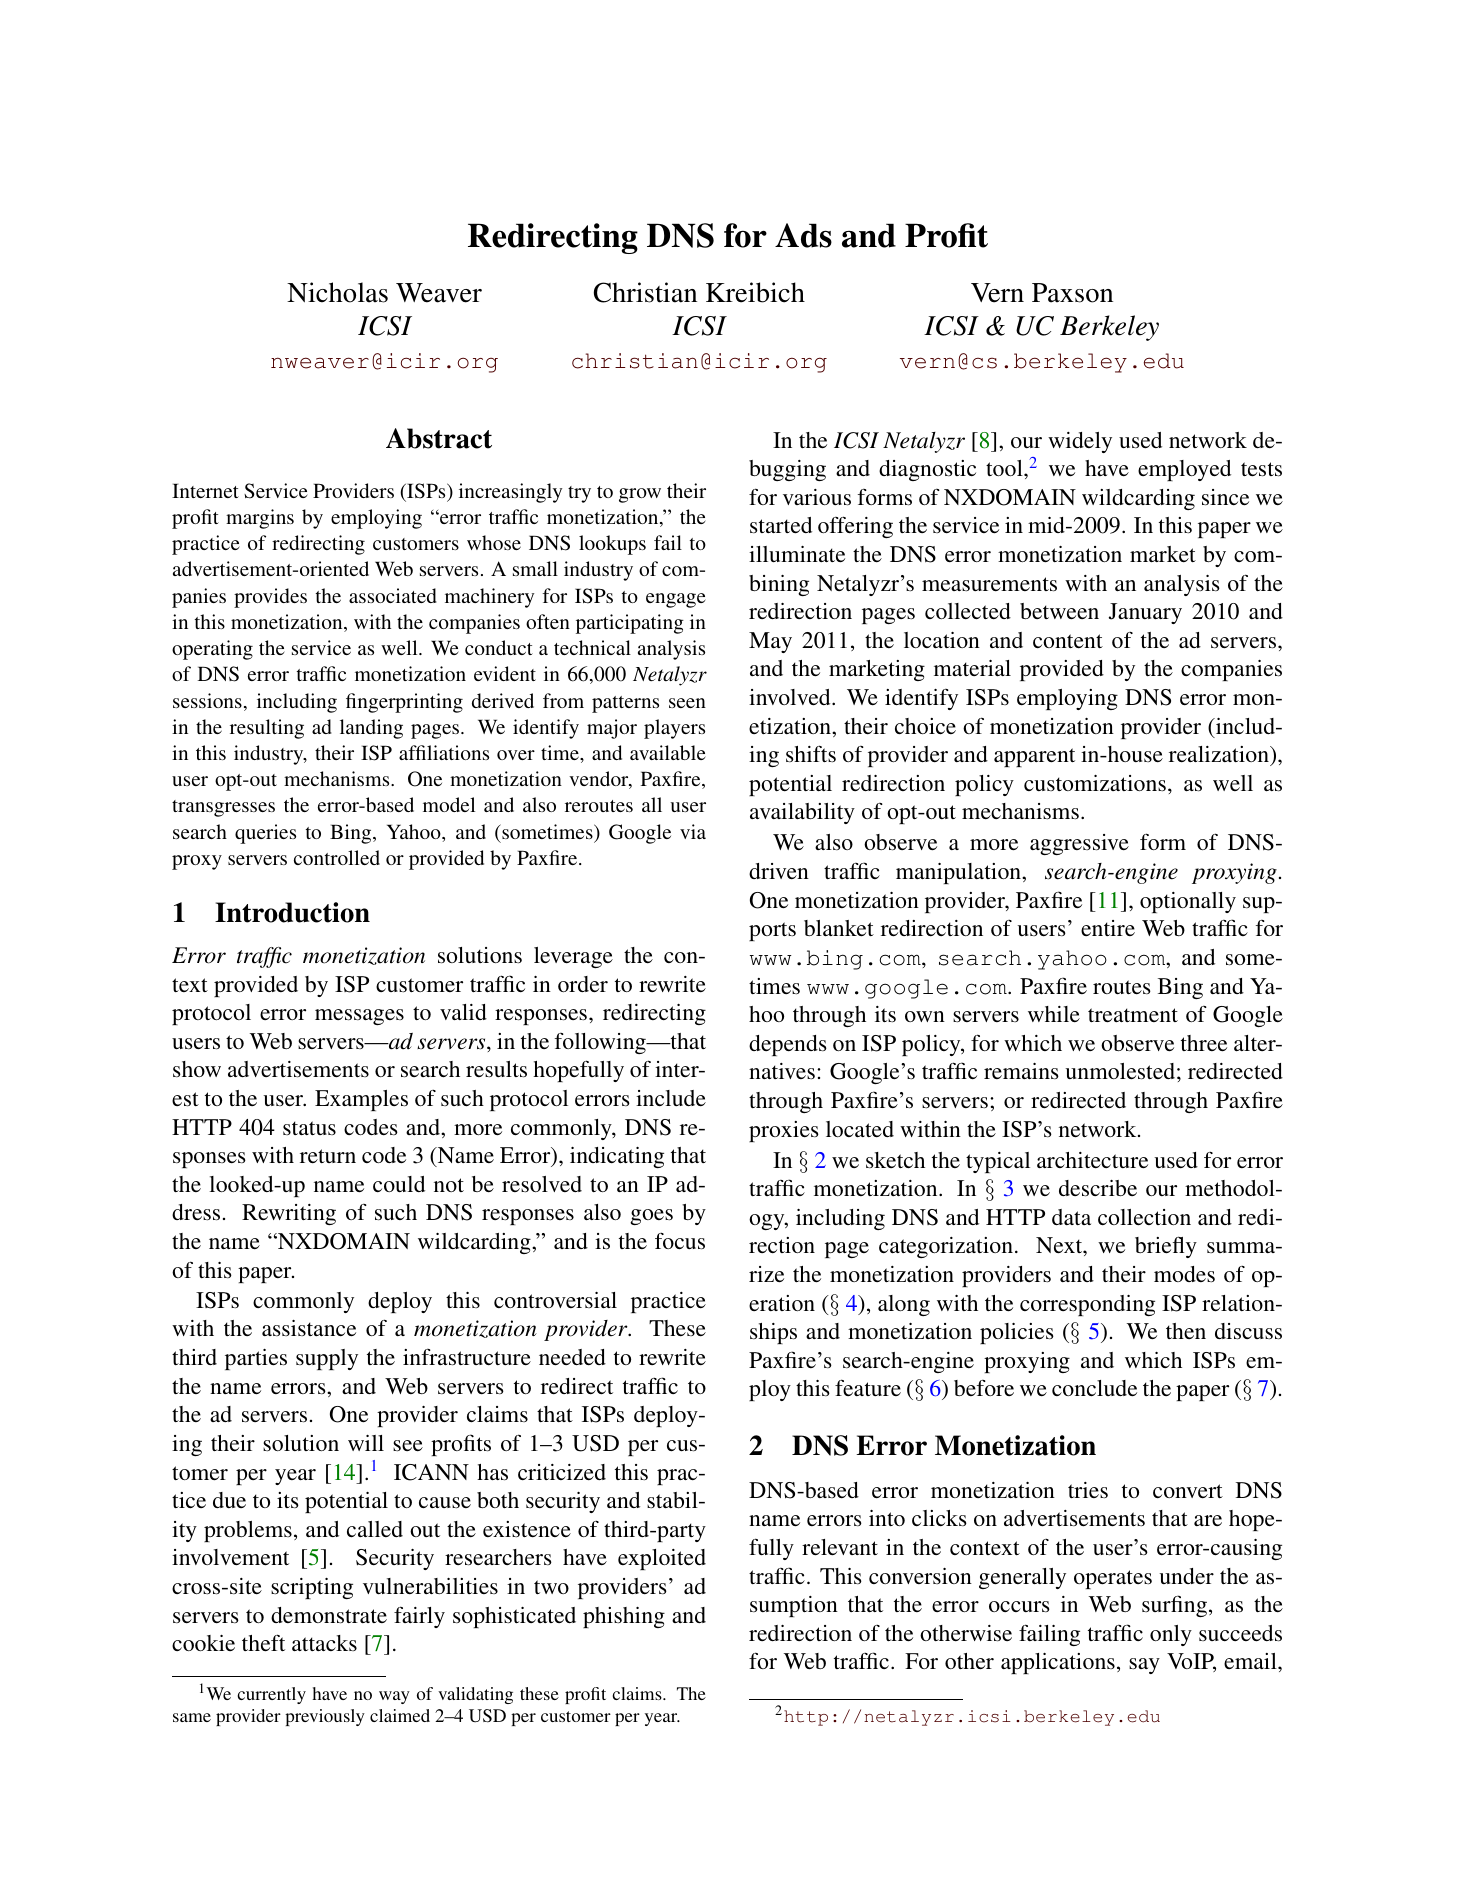 The height and width of the screenshot is (1895, 1464). I want to click on Nicholas, so click(337, 292).
